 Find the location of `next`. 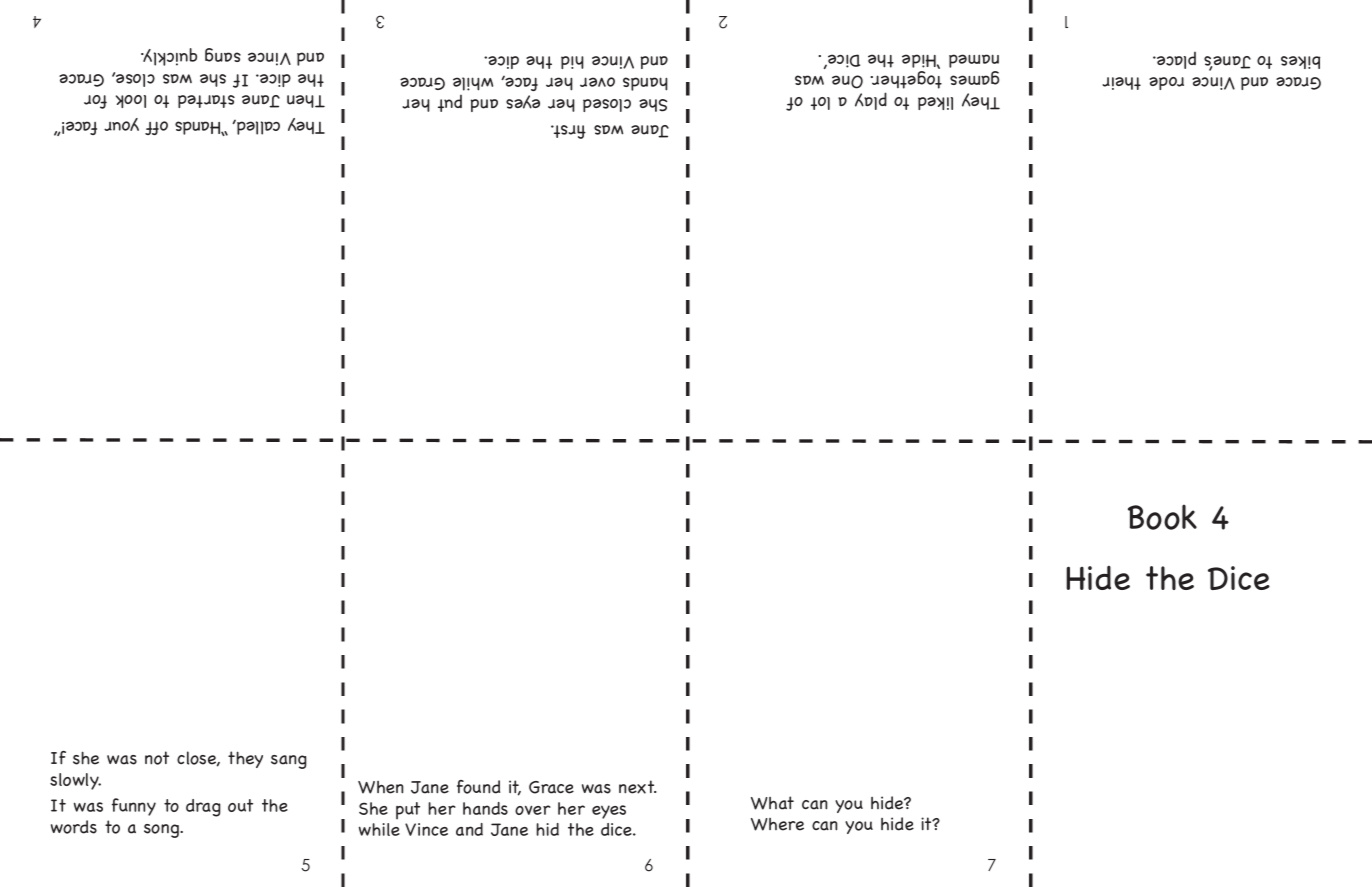

next is located at coordinates (638, 787).
